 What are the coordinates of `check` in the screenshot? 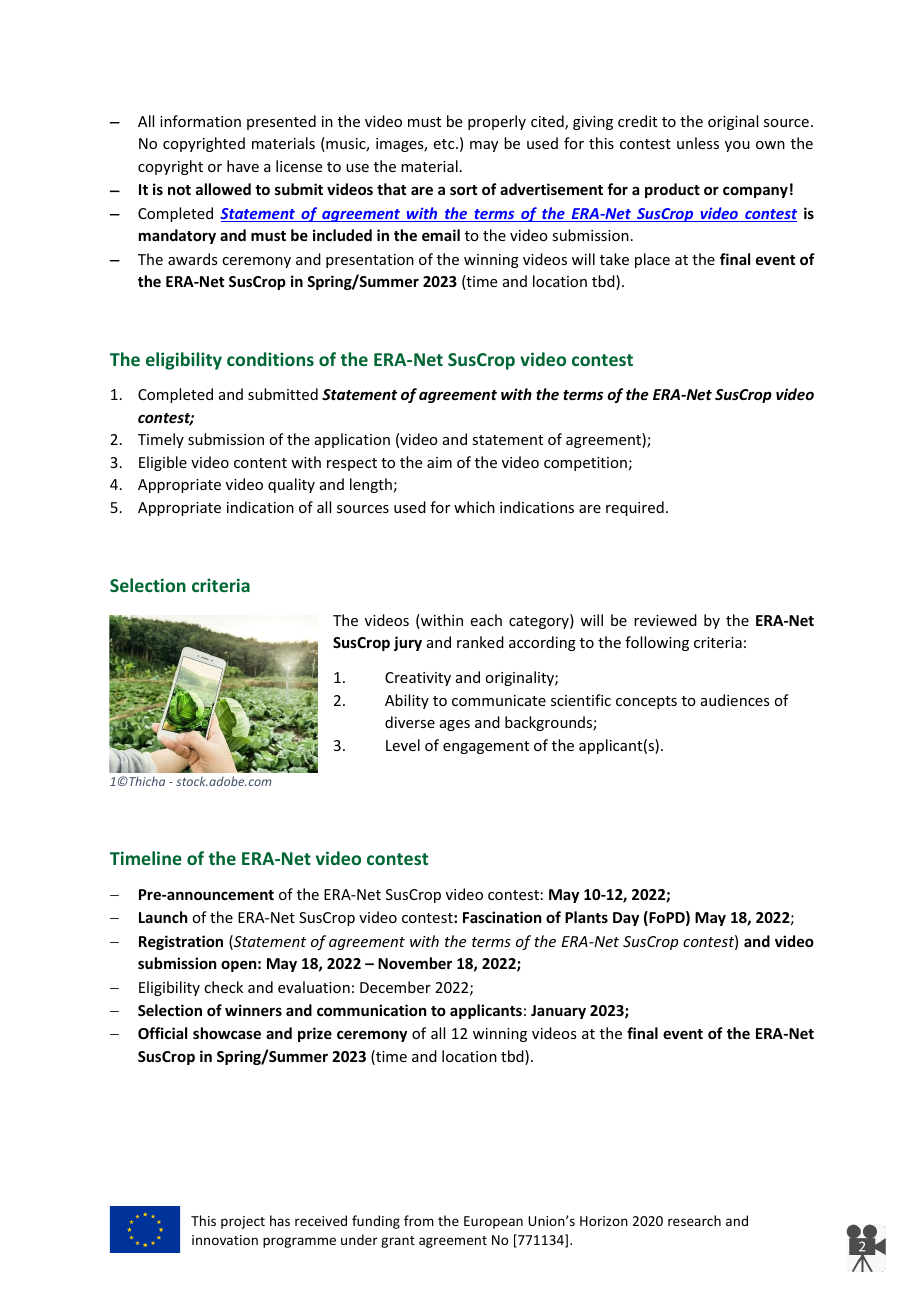 It's located at (223, 987).
